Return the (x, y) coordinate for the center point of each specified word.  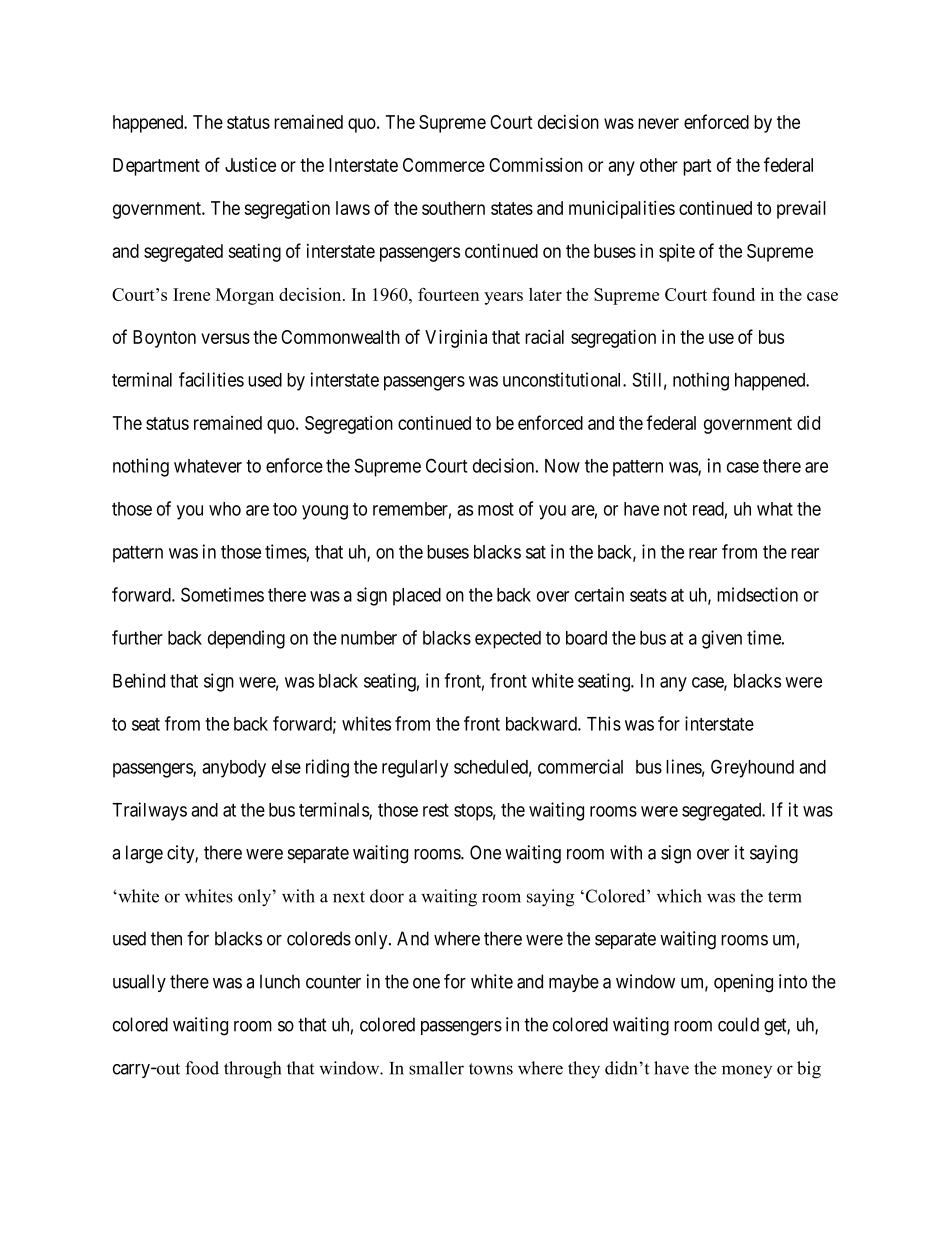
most (496, 509)
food (202, 1068)
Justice (250, 165)
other (659, 165)
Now (562, 466)
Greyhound (752, 768)
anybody (234, 769)
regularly (415, 769)
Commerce (444, 165)
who (225, 509)
